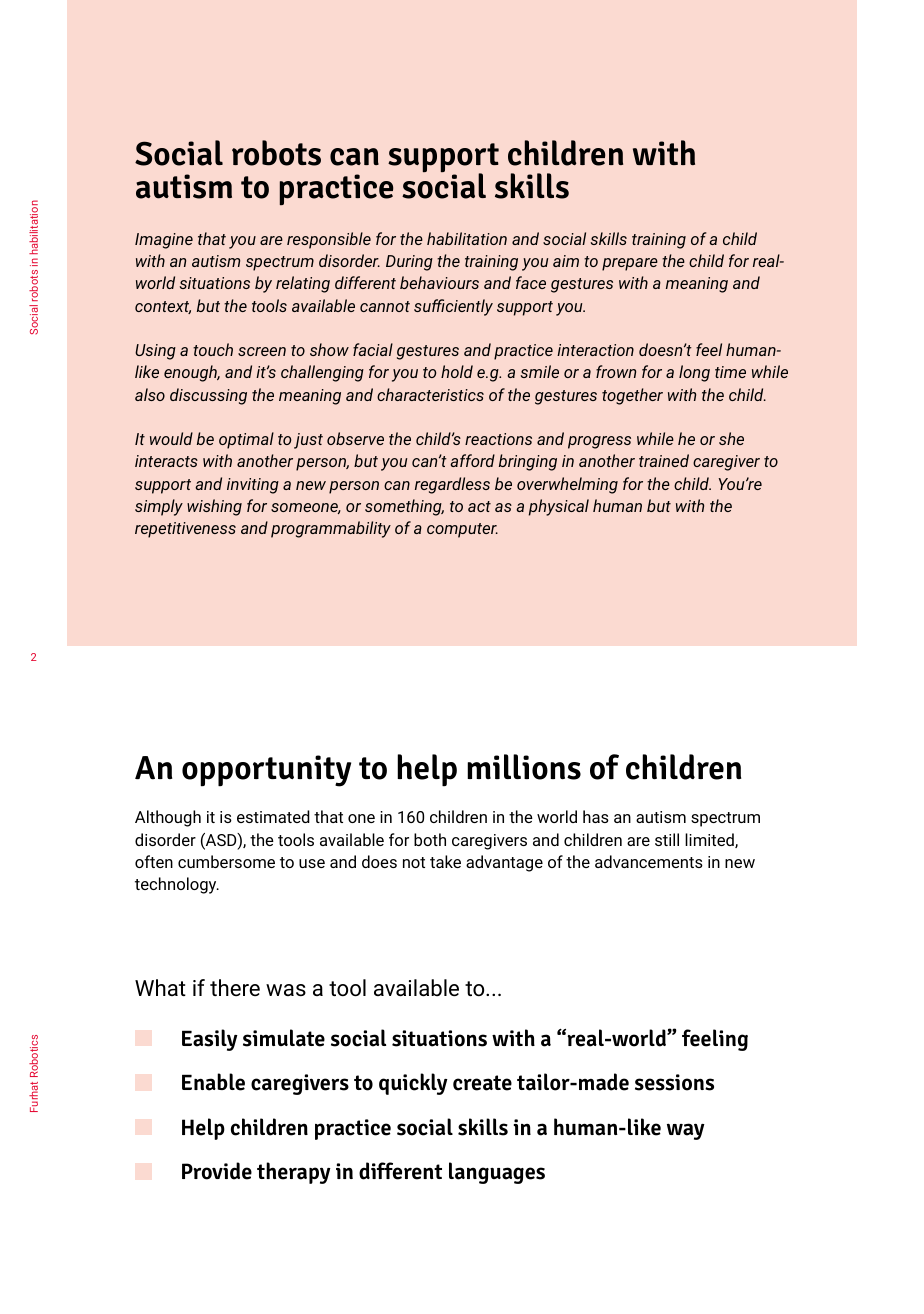 The width and height of the screenshot is (924, 1314). I want to click on opportunity, so click(266, 771).
